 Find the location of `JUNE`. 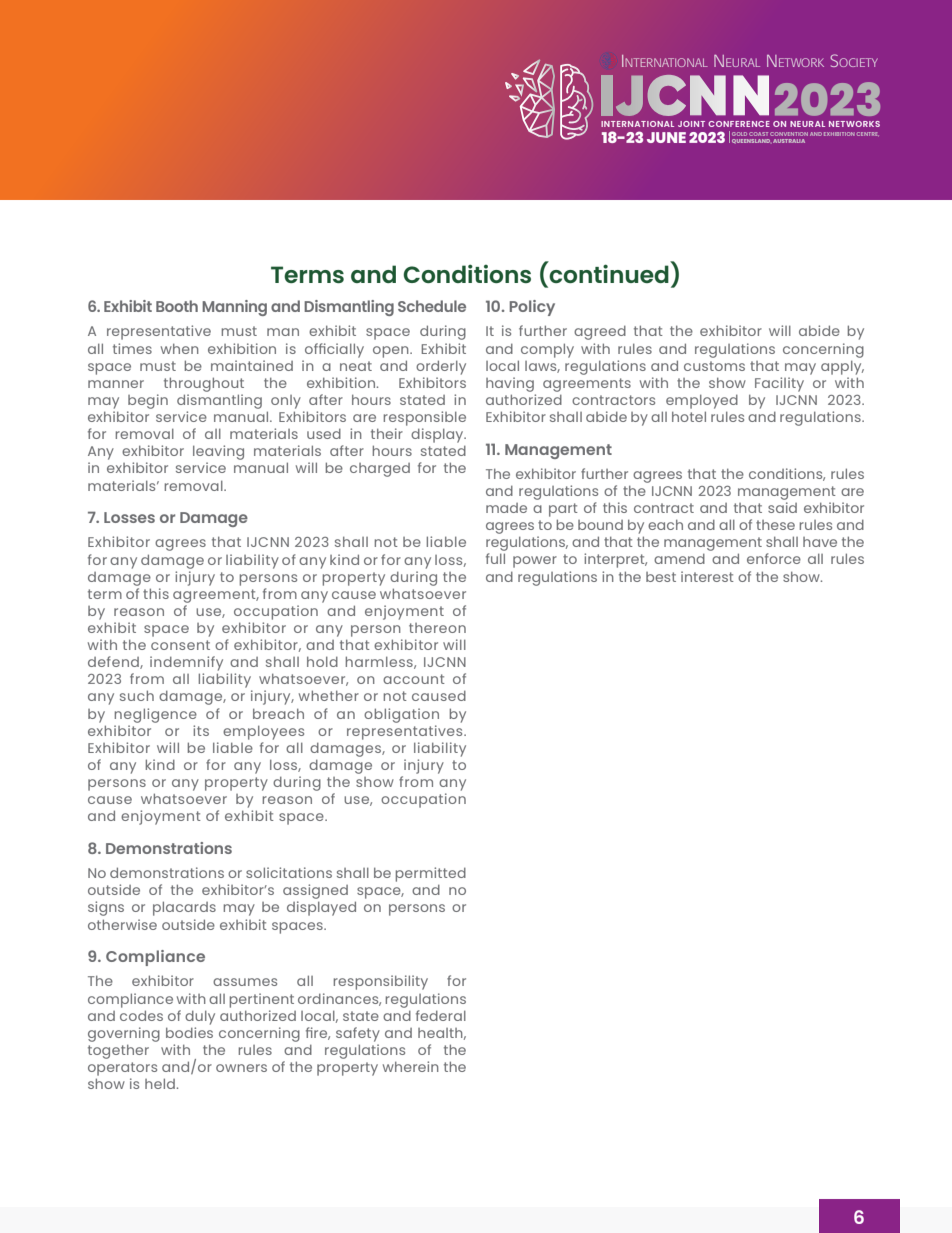

JUNE is located at coordinates (666, 137).
